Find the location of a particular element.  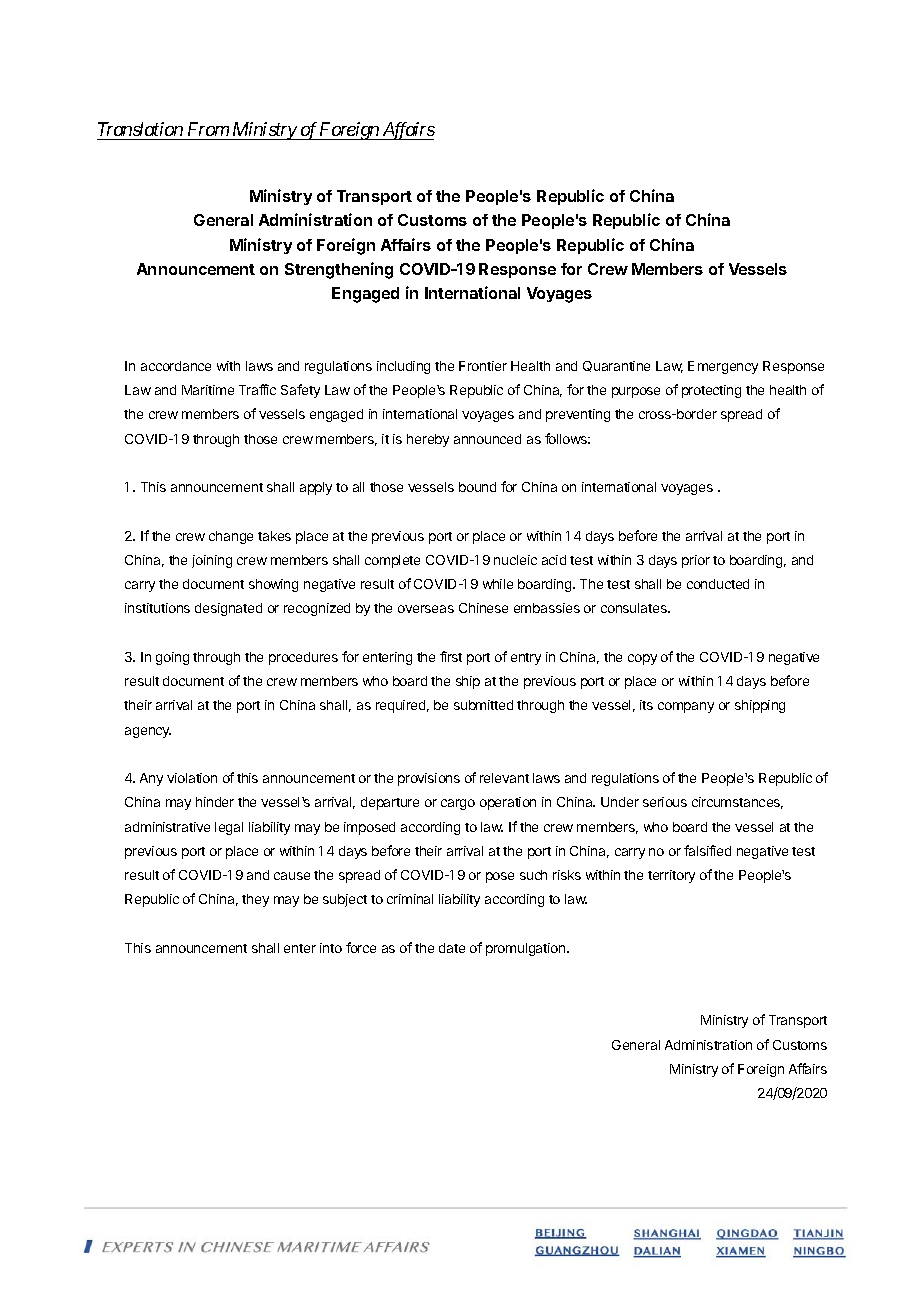

prior is located at coordinates (696, 561).
